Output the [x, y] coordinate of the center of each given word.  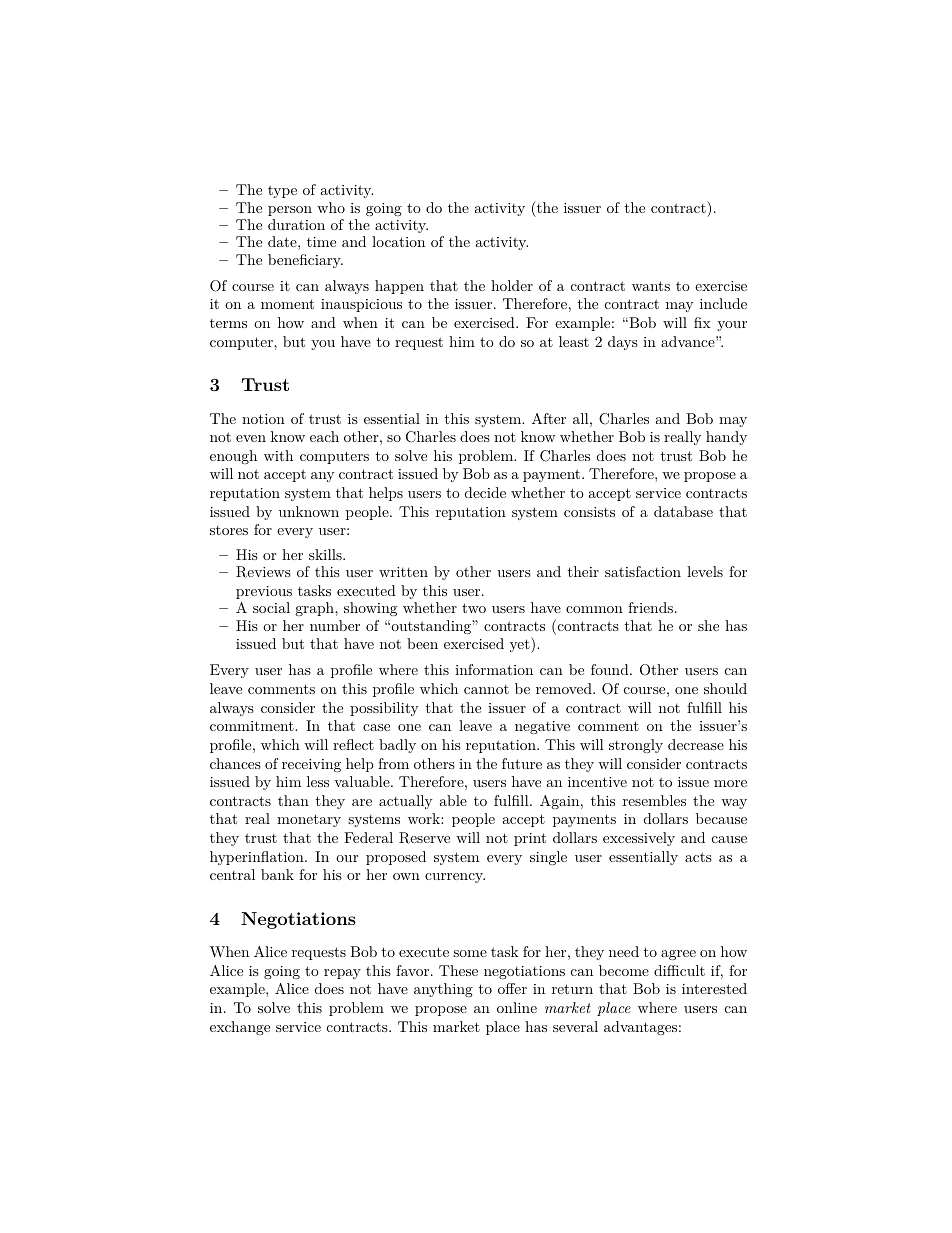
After [549, 418]
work [425, 818]
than [293, 800]
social [271, 607]
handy [726, 438]
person [290, 211]
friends [650, 607]
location [398, 241]
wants [651, 286]
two [474, 608]
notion [263, 419]
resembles [654, 800]
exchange [240, 1028]
